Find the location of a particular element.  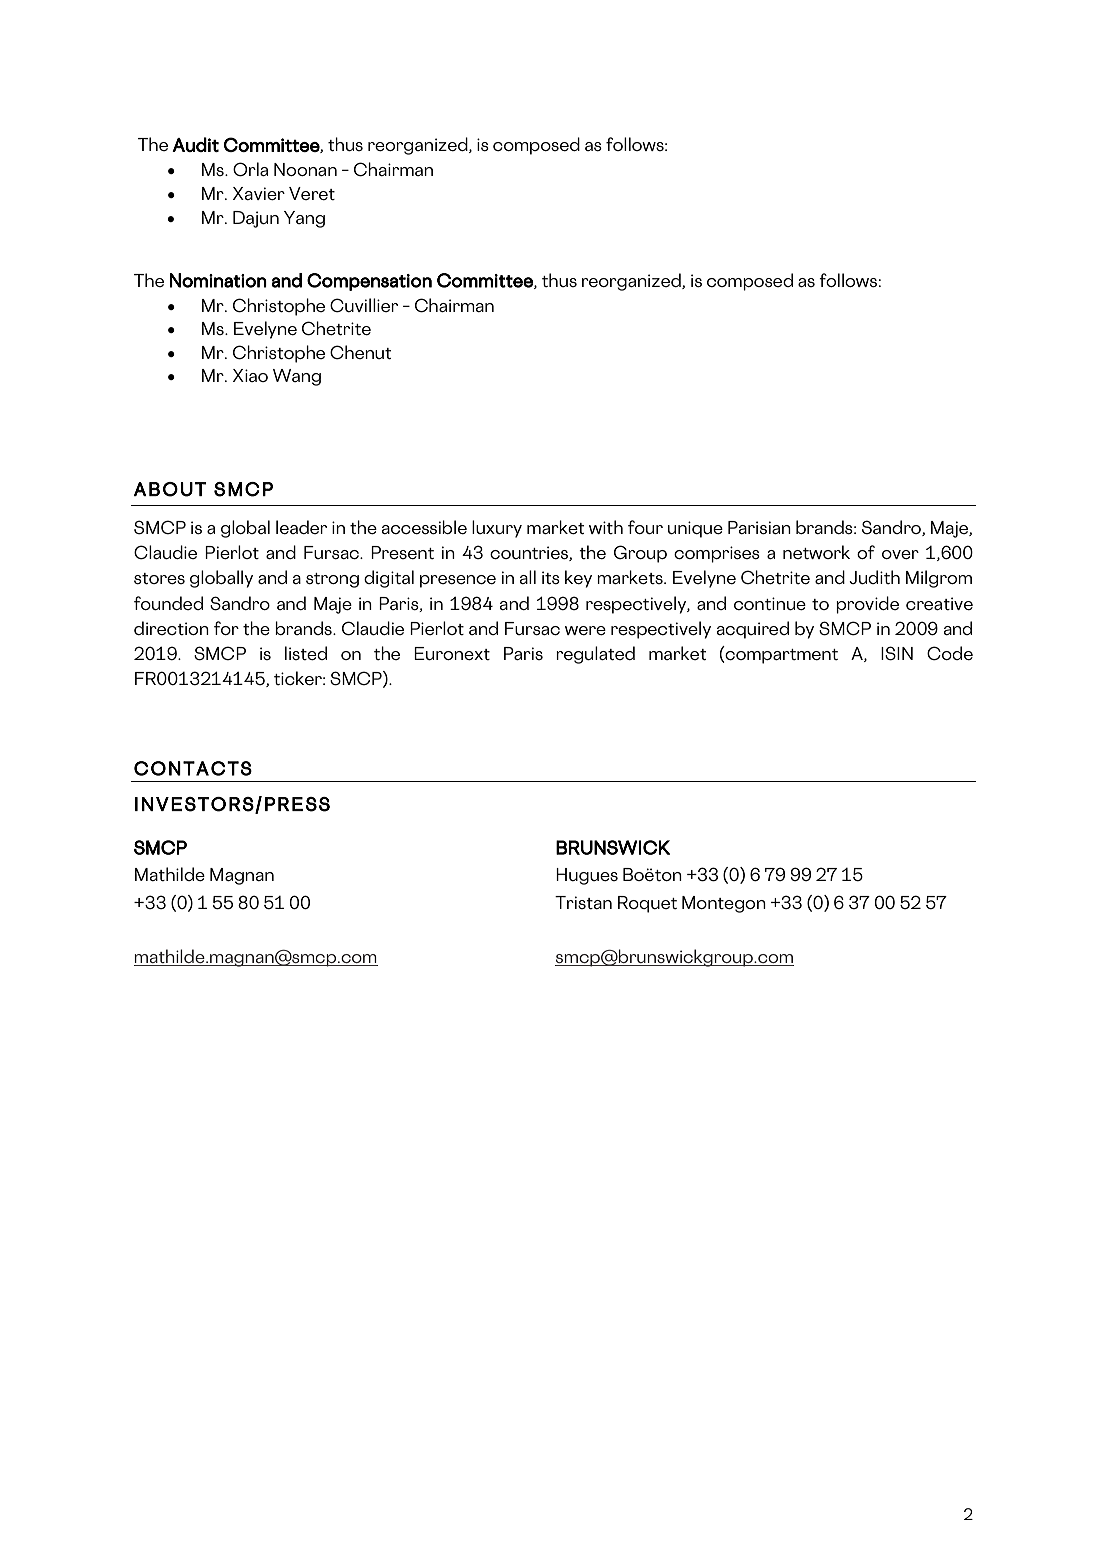

Xiao is located at coordinates (250, 375).
